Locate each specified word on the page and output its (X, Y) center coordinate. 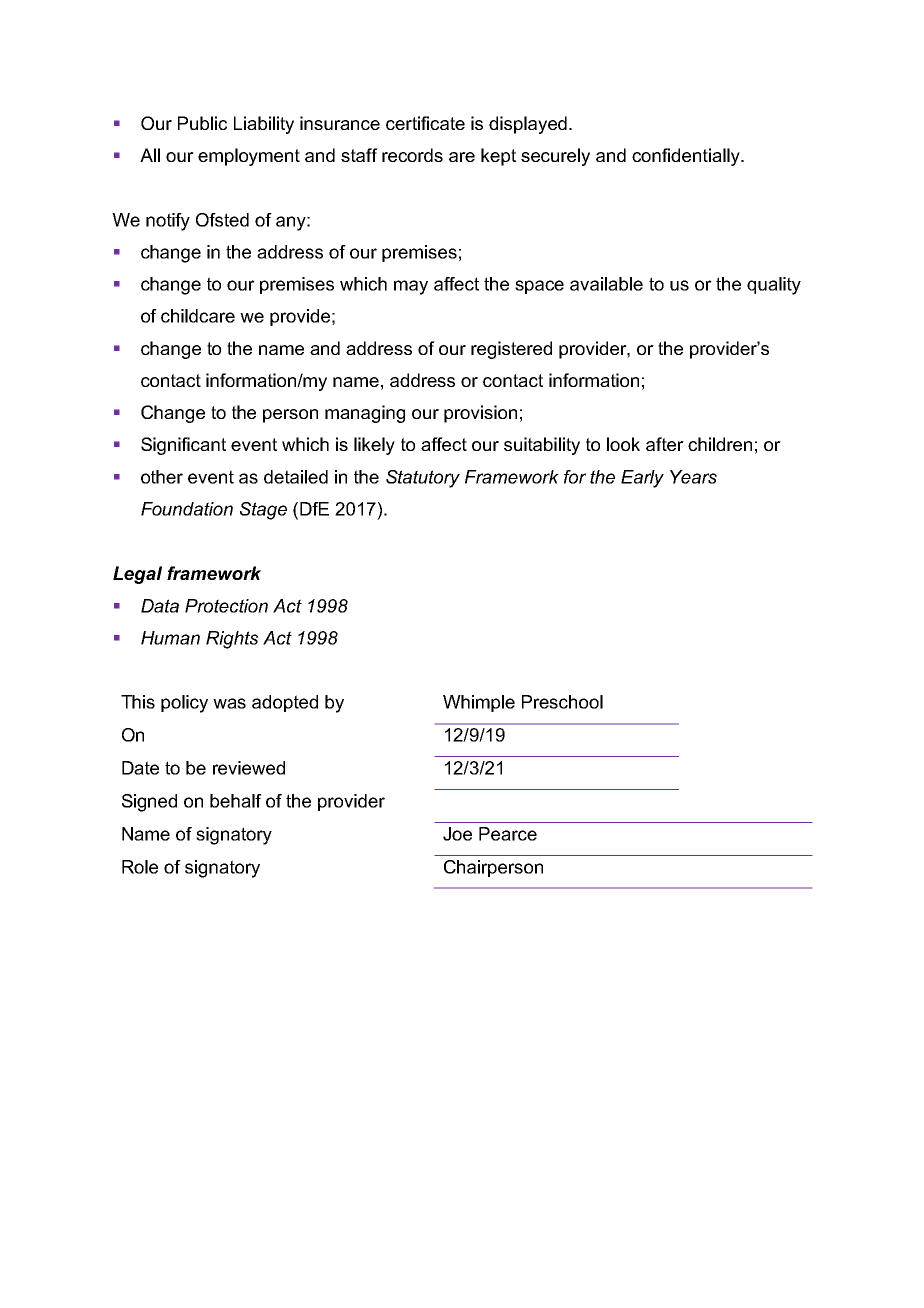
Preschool (562, 702)
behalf (236, 801)
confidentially (687, 157)
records (412, 155)
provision (480, 414)
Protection (226, 606)
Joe (457, 834)
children (720, 444)
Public (202, 123)
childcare (198, 316)
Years (693, 477)
